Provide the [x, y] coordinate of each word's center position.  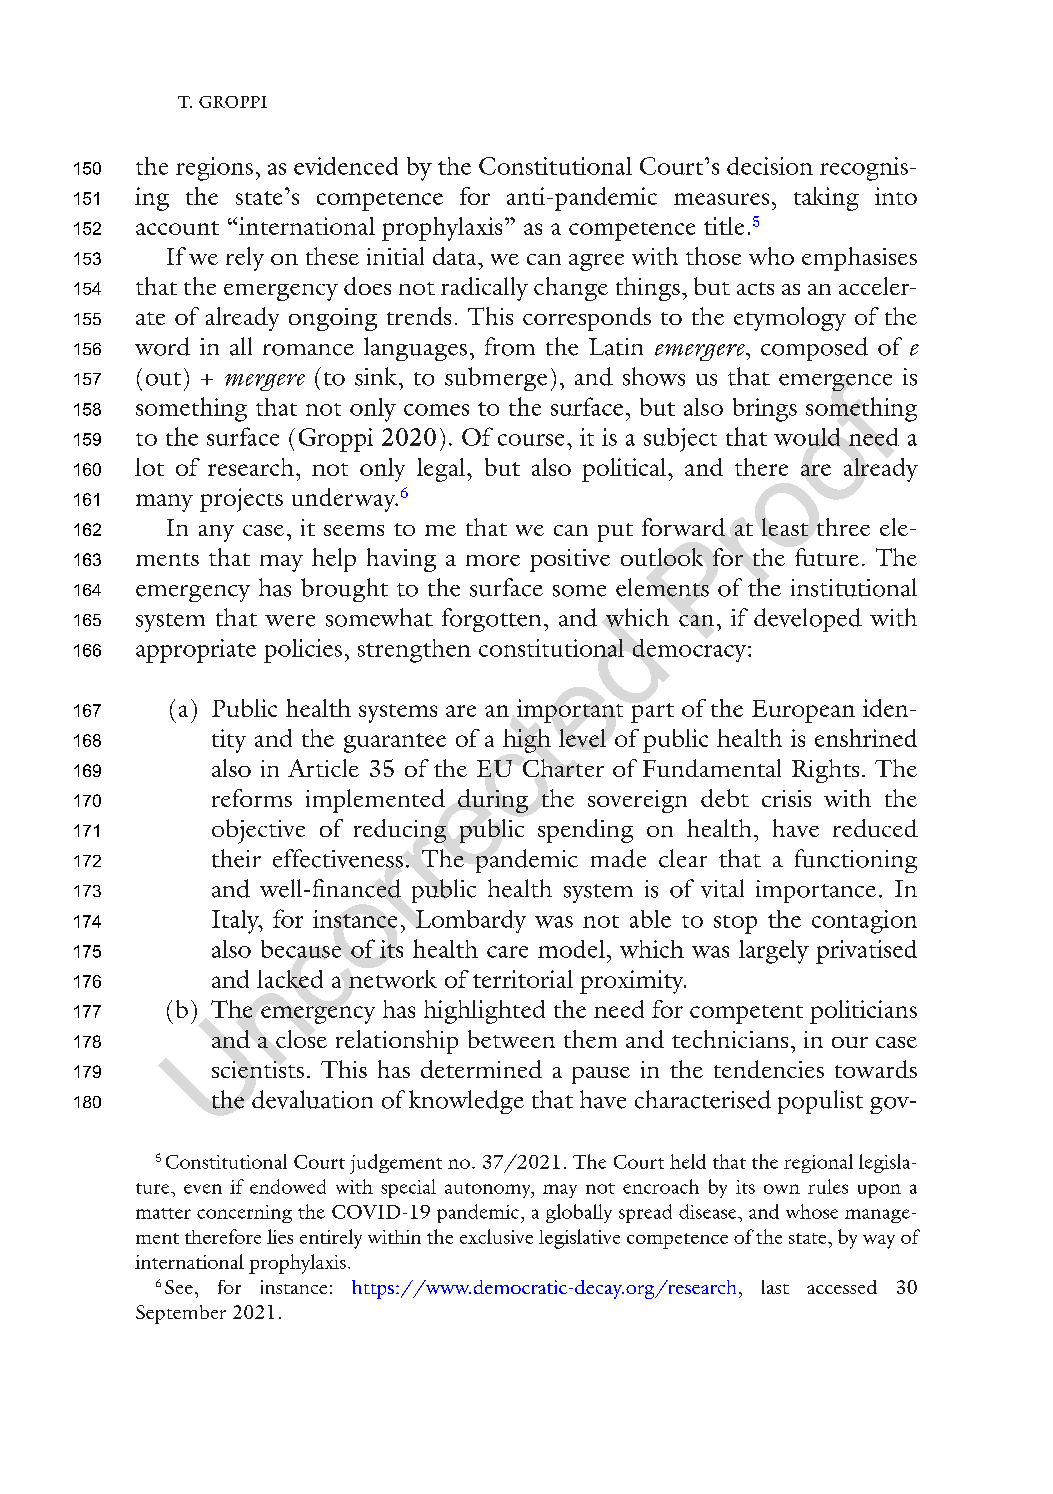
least [785, 527]
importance [816, 891]
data [456, 256]
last [775, 1287]
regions [214, 169]
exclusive [496, 1236]
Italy [236, 922]
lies [280, 1236]
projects [241, 500]
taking [826, 199]
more [493, 560]
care [507, 952]
